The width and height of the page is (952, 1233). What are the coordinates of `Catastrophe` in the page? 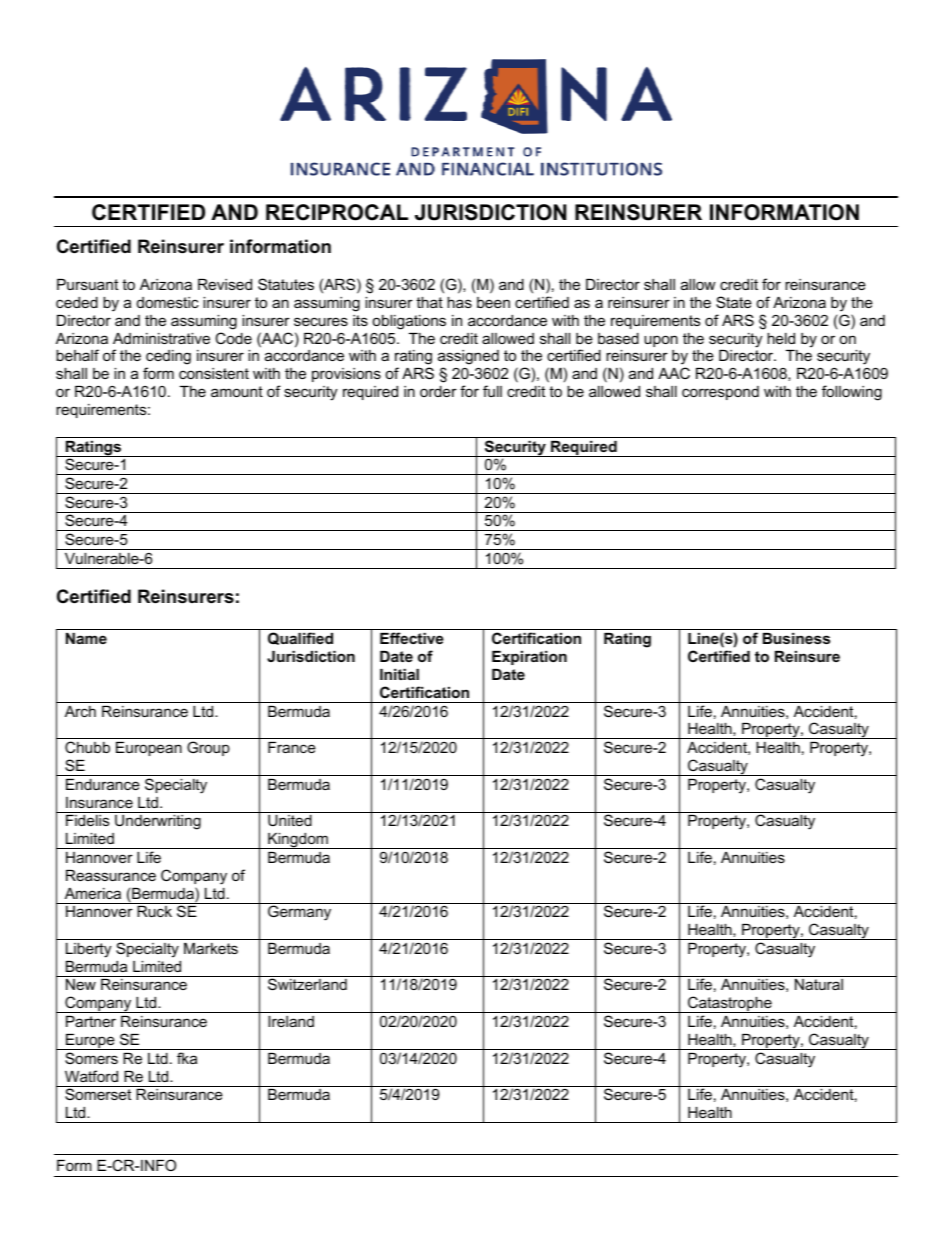 It's located at (730, 1004).
